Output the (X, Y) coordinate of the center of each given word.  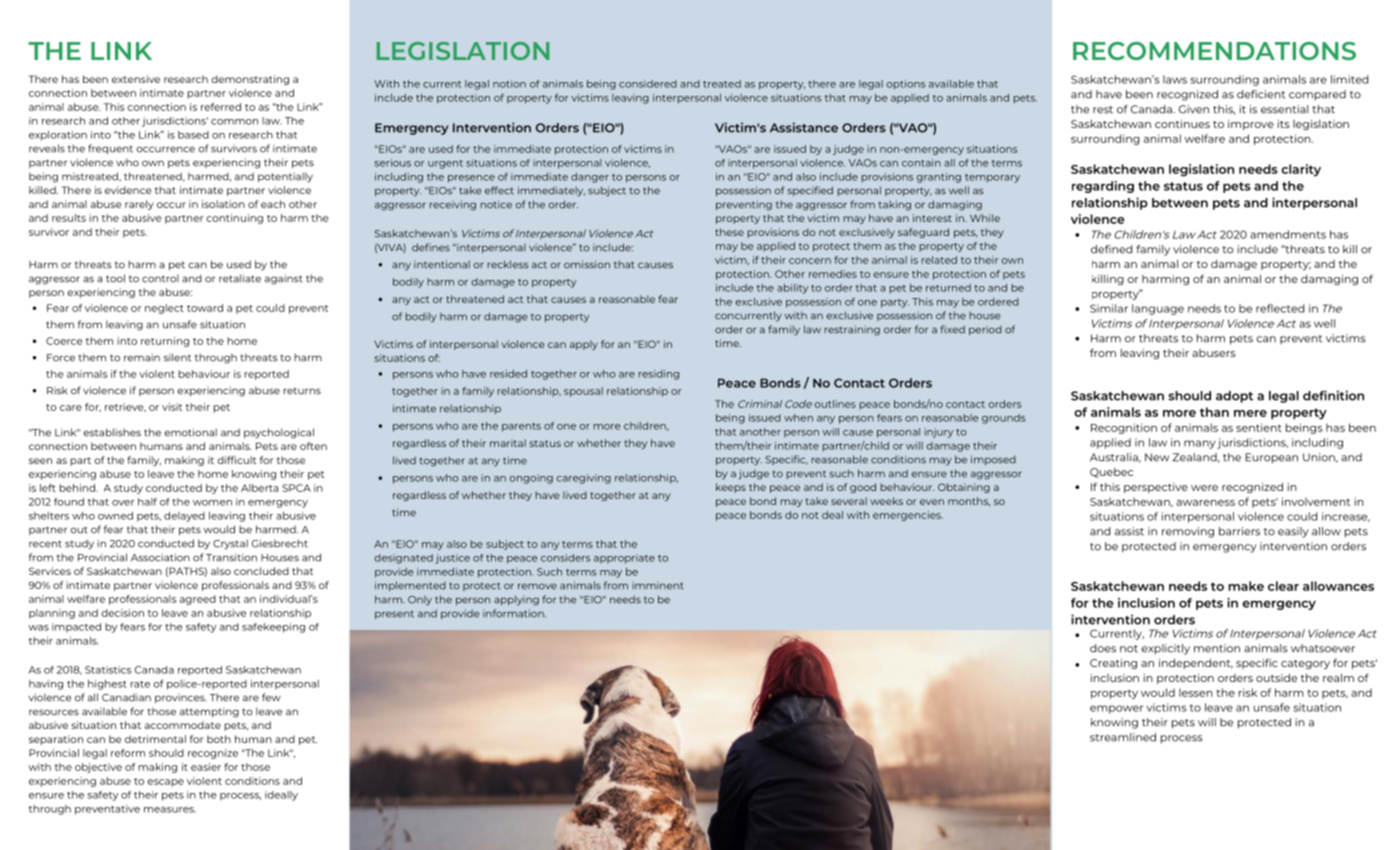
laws (1175, 79)
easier (206, 767)
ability (792, 289)
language (1158, 309)
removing (1188, 532)
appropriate (624, 559)
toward (205, 308)
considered (648, 84)
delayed (184, 517)
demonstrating (250, 80)
